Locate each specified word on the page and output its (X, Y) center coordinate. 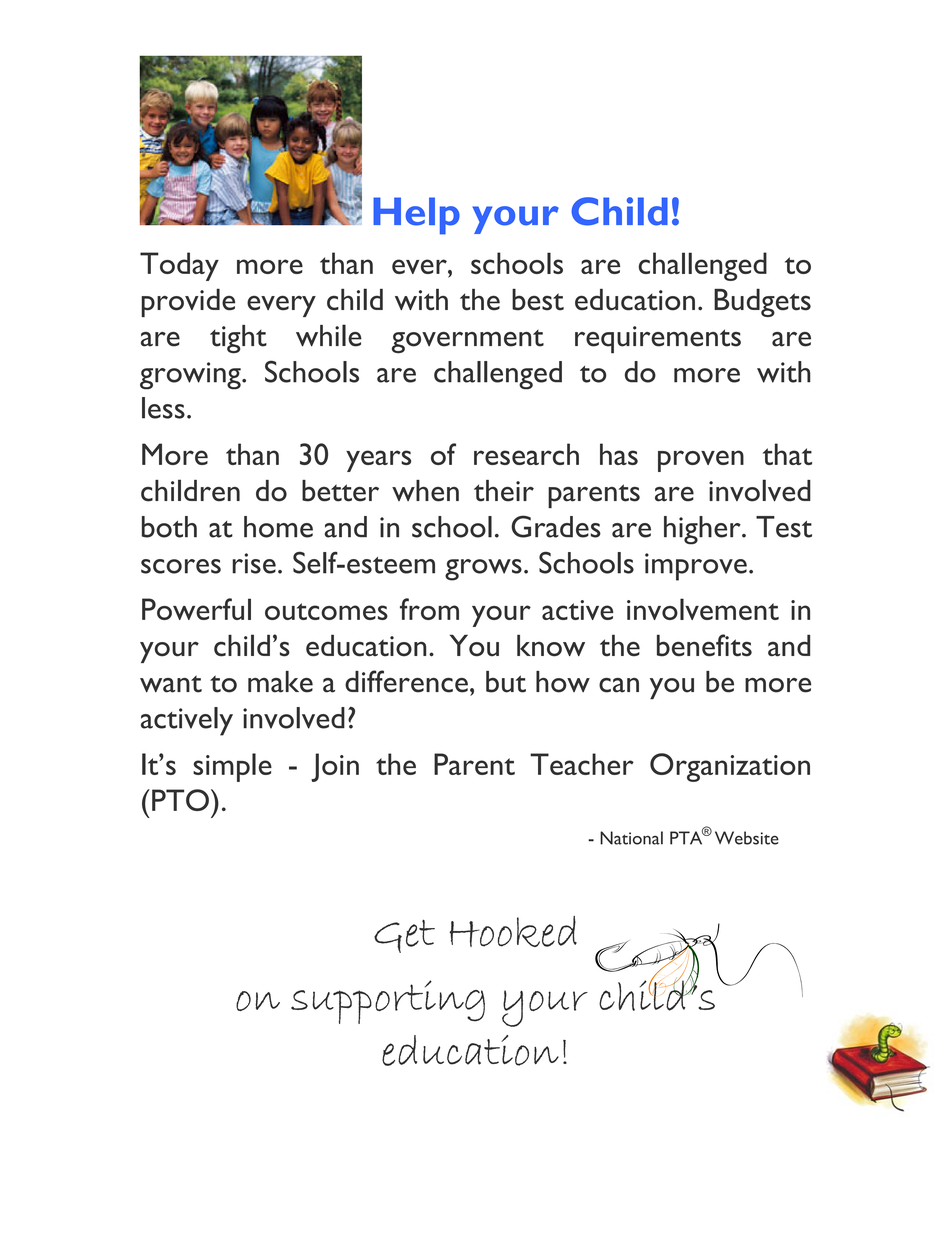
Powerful (196, 609)
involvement (703, 609)
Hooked (513, 931)
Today (179, 266)
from (429, 609)
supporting (388, 1002)
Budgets (762, 303)
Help (416, 216)
